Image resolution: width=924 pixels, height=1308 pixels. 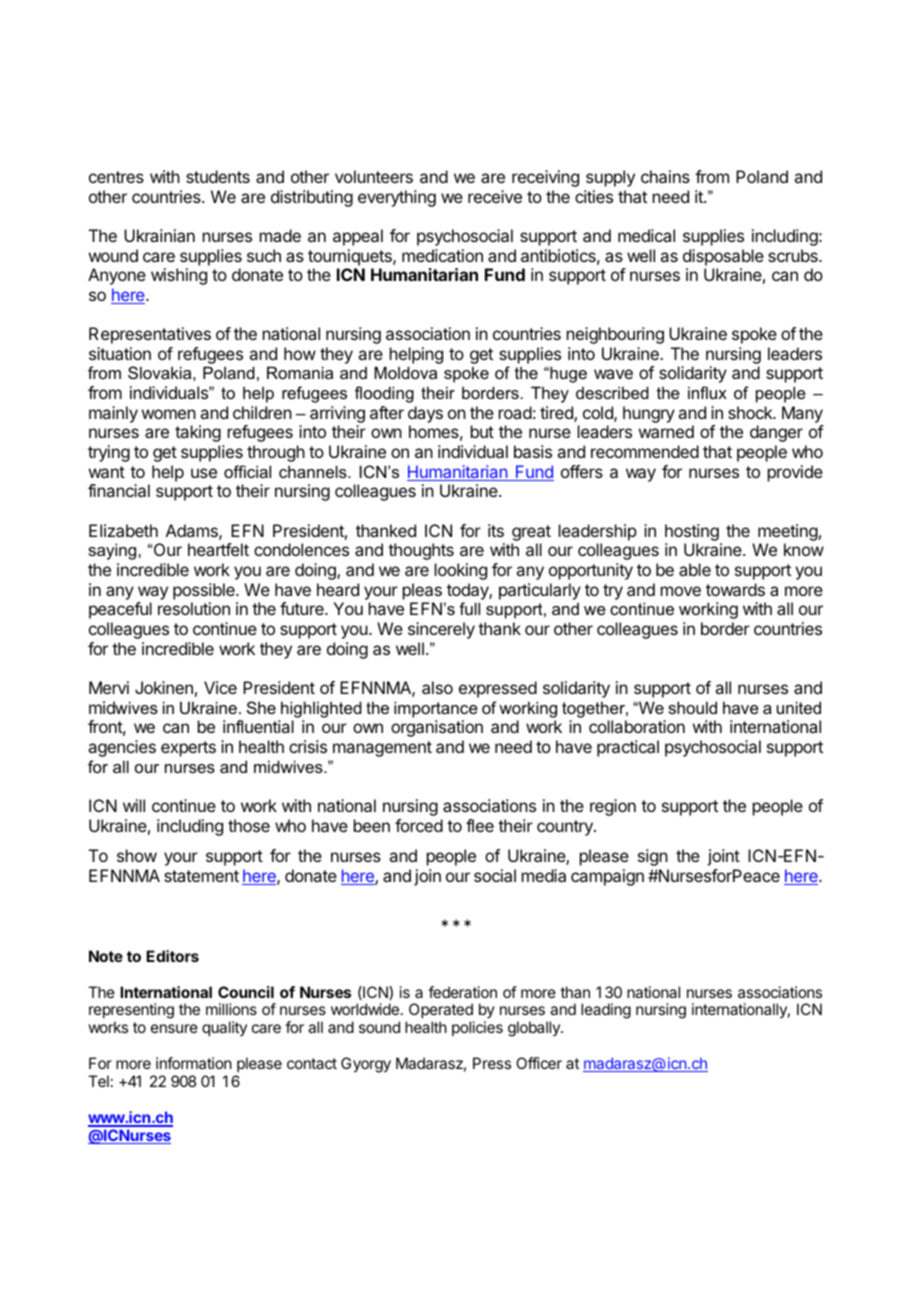 I want to click on media, so click(x=544, y=875).
